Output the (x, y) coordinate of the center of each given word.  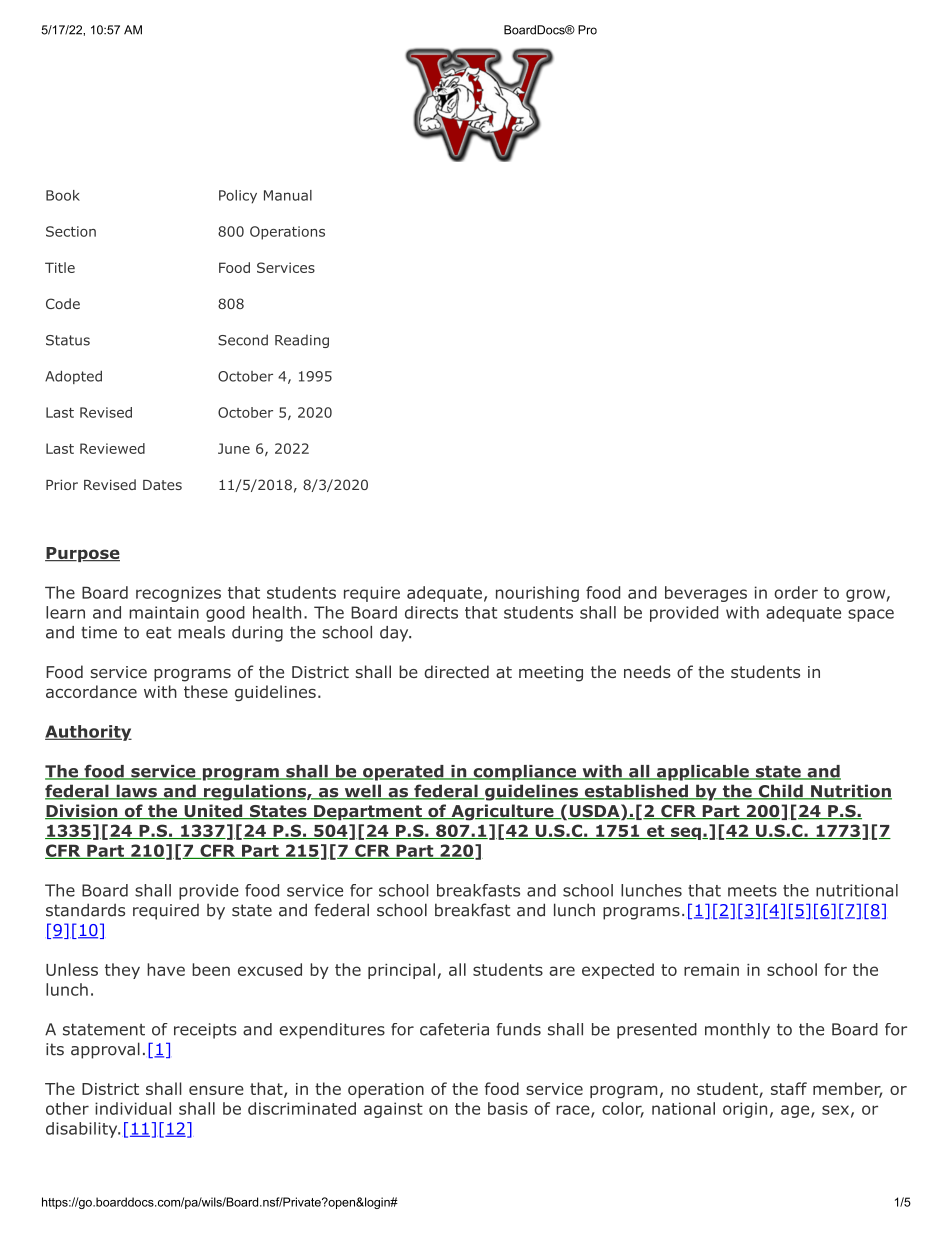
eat (158, 633)
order (796, 592)
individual (133, 1108)
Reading (302, 341)
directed (456, 671)
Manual (288, 195)
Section (71, 231)
